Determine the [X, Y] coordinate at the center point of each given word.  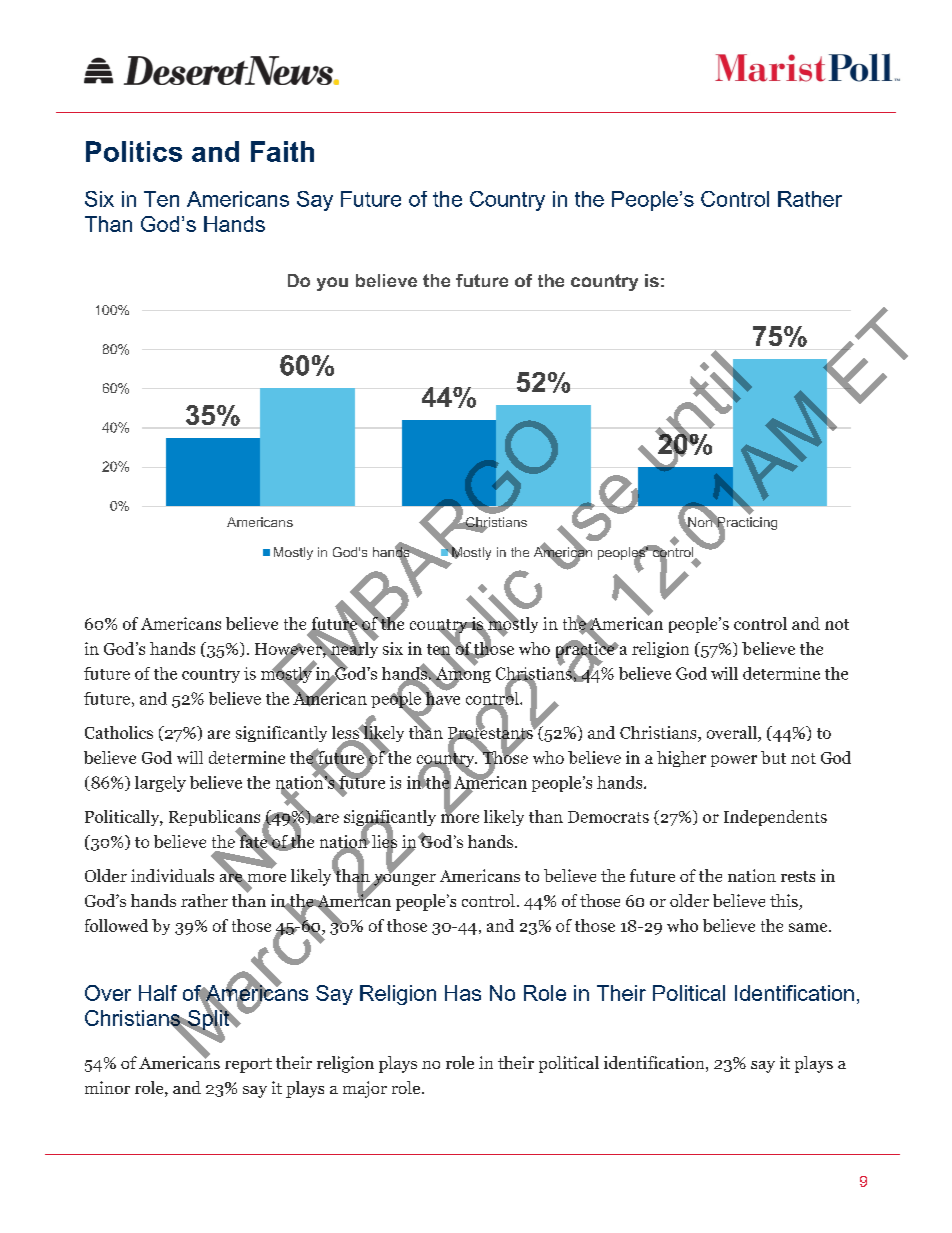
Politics [134, 151]
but [773, 757]
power [734, 761]
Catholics [119, 732]
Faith [282, 151]
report [248, 1065]
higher [681, 759]
